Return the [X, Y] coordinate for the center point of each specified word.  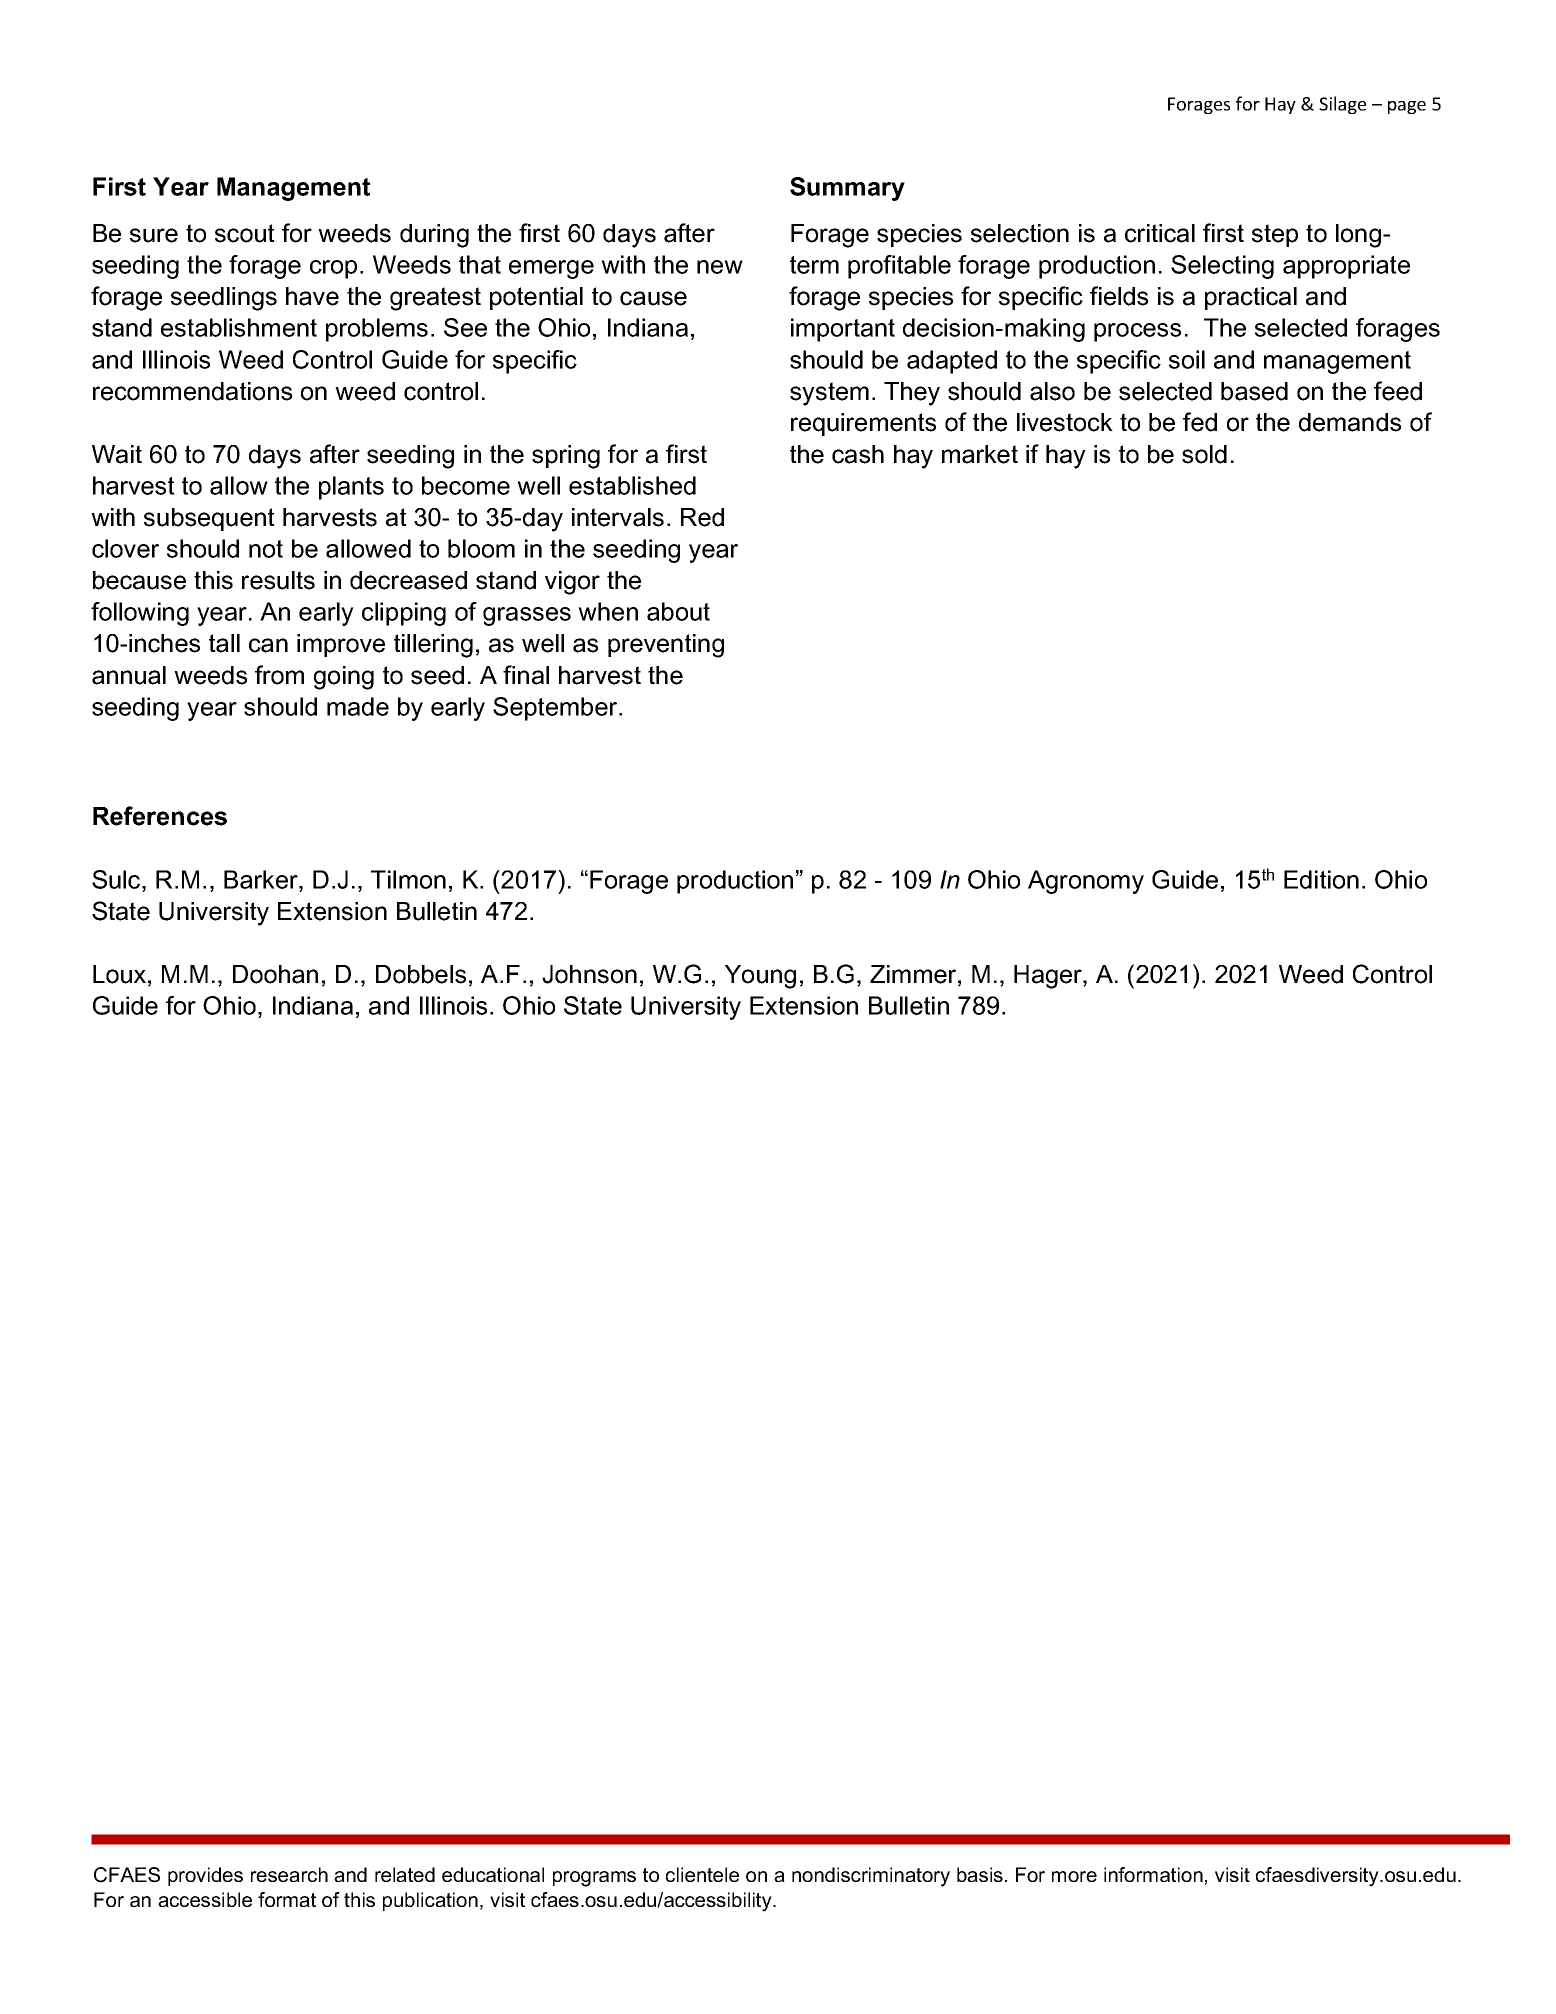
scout [245, 233]
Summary [847, 189]
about [678, 611]
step [1275, 235]
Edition [1321, 879]
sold [1204, 454]
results [278, 580]
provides [205, 1876]
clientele [702, 1874]
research [289, 1874]
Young [760, 977]
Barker [262, 879]
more [1074, 1876]
